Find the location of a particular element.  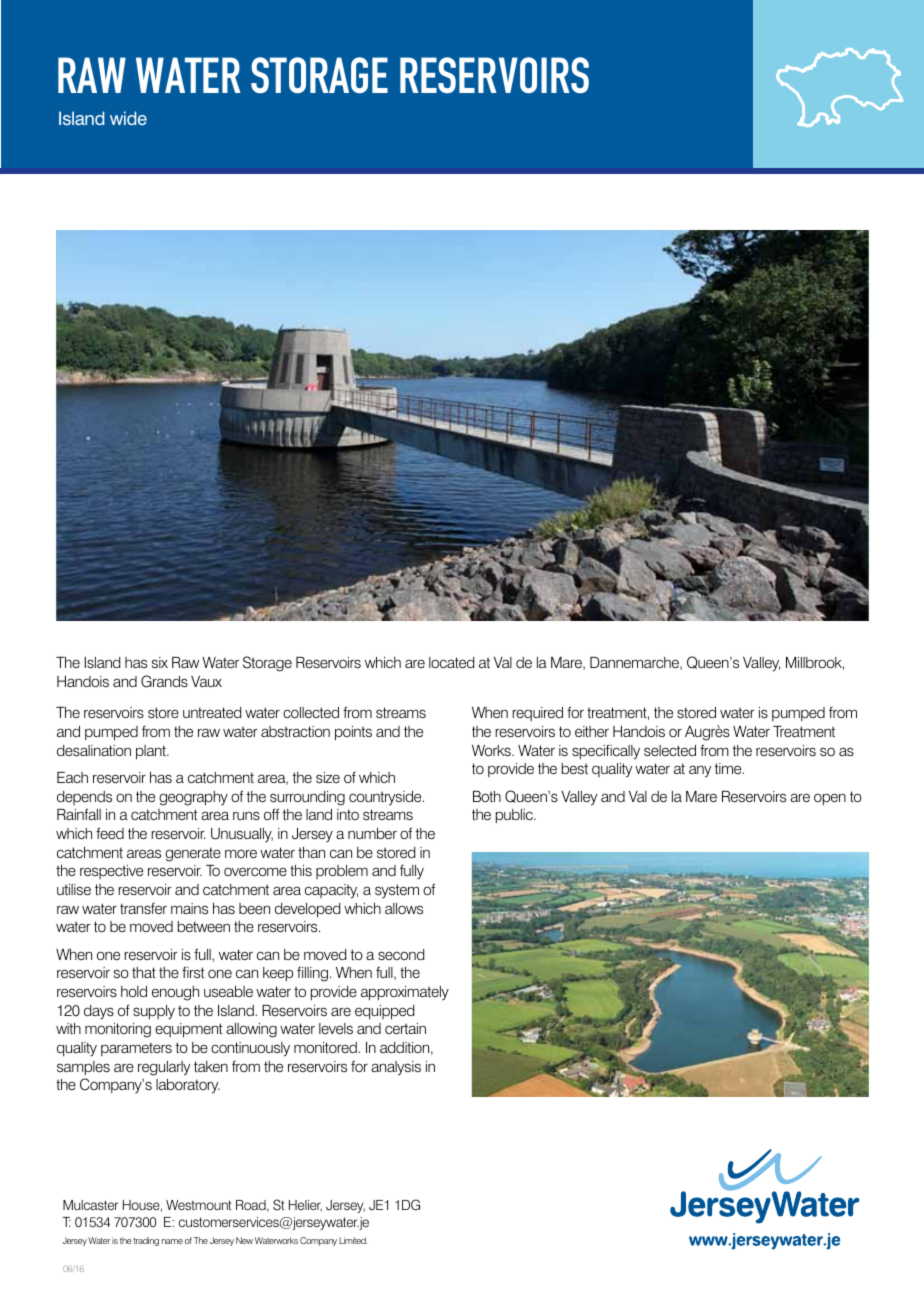

located is located at coordinates (451, 662).
